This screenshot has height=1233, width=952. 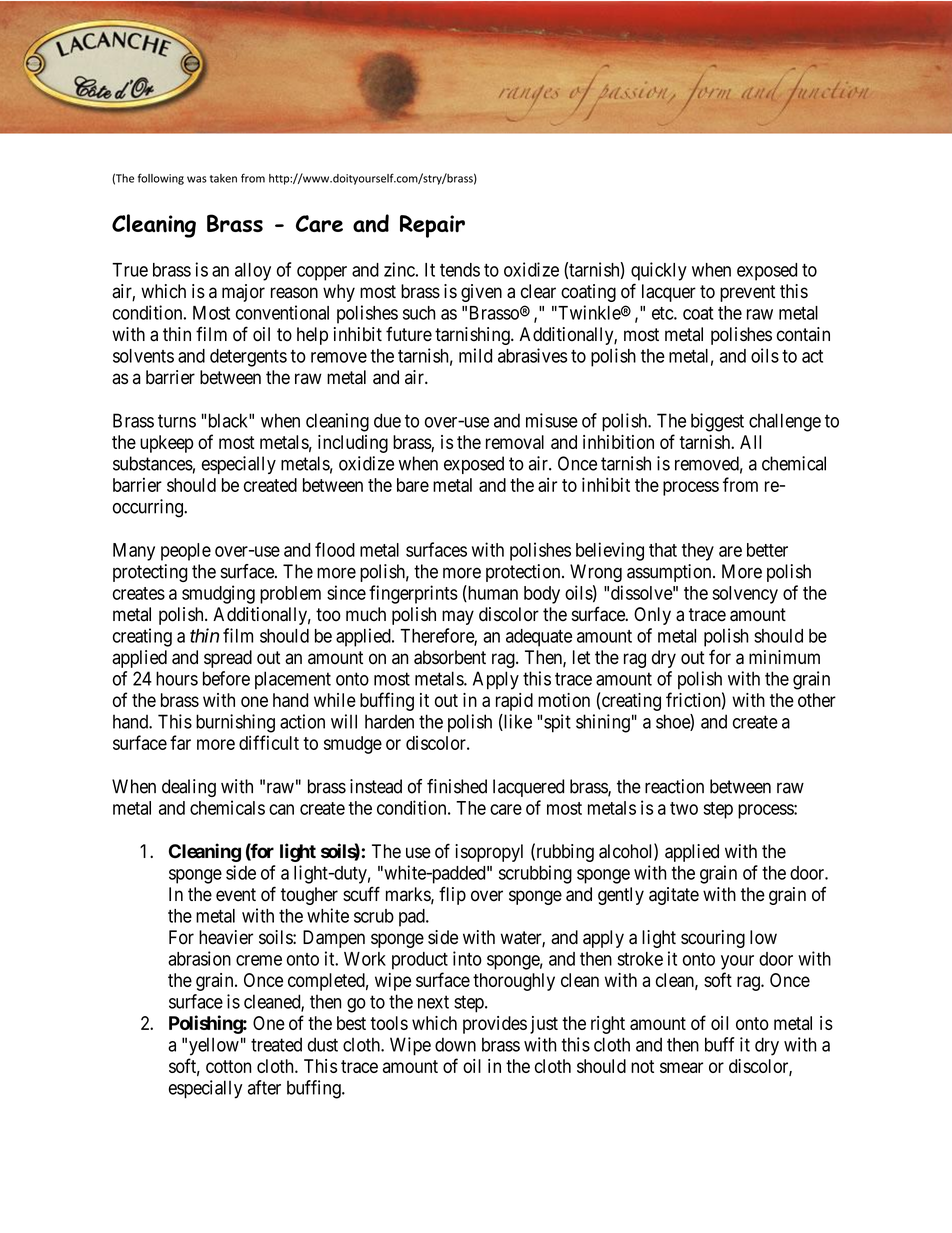 I want to click on solvency, so click(x=745, y=595).
